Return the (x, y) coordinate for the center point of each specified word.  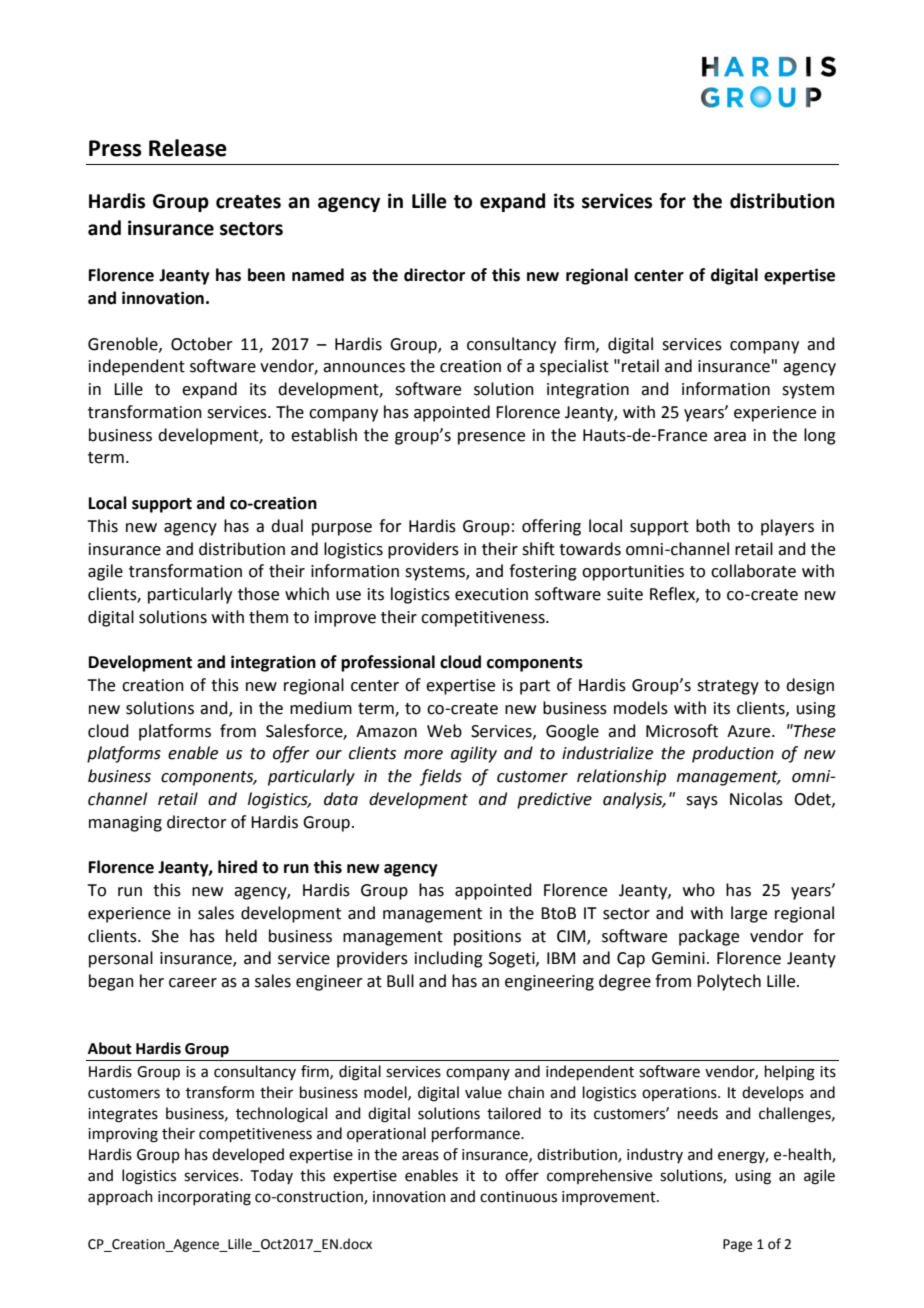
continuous (518, 1197)
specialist (574, 367)
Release (188, 148)
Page (737, 1245)
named (318, 275)
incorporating (204, 1198)
